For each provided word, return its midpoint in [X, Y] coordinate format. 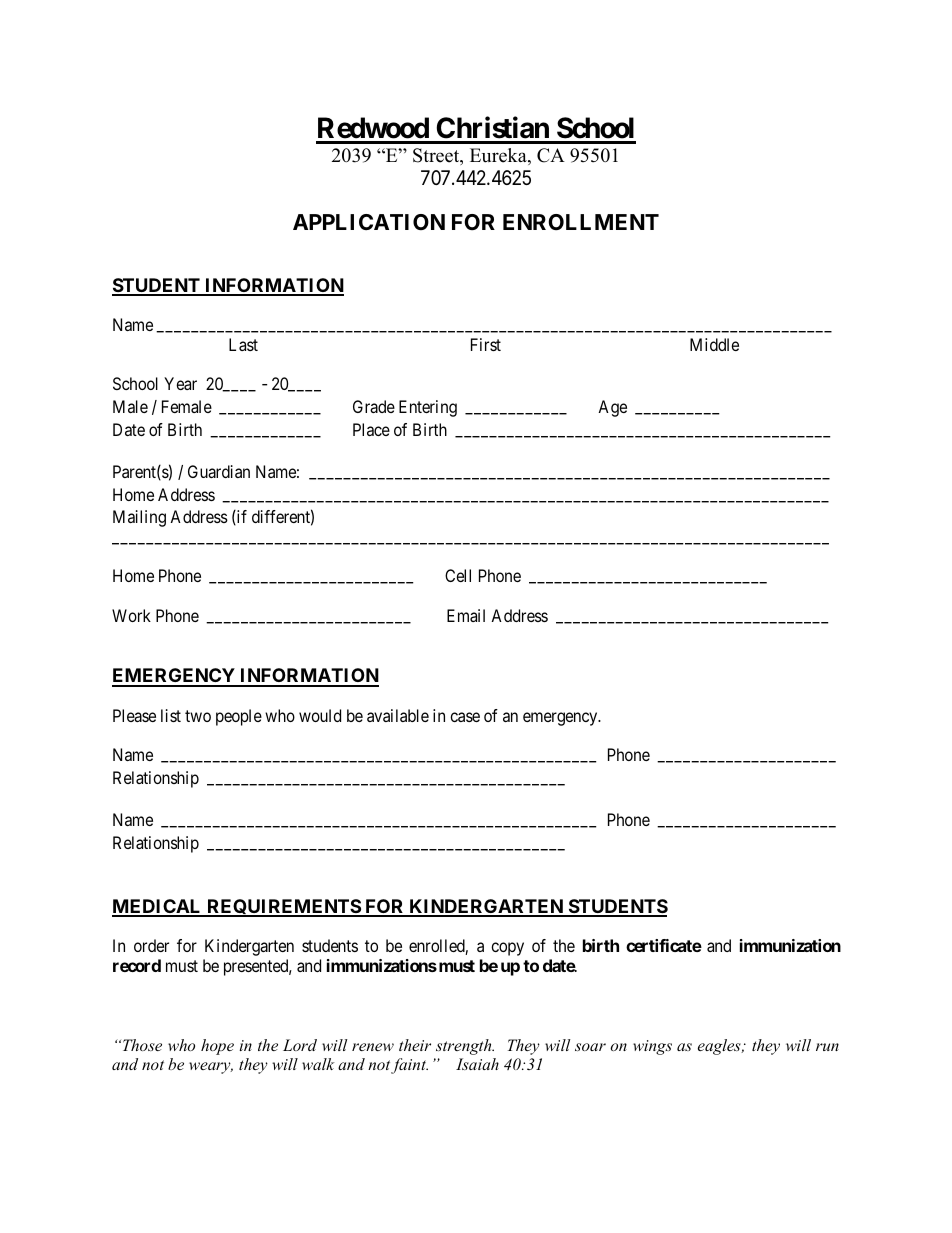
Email [466, 615]
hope [217, 1047]
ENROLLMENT [581, 222]
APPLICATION [369, 222]
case [465, 717]
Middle [714, 344]
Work [131, 615]
